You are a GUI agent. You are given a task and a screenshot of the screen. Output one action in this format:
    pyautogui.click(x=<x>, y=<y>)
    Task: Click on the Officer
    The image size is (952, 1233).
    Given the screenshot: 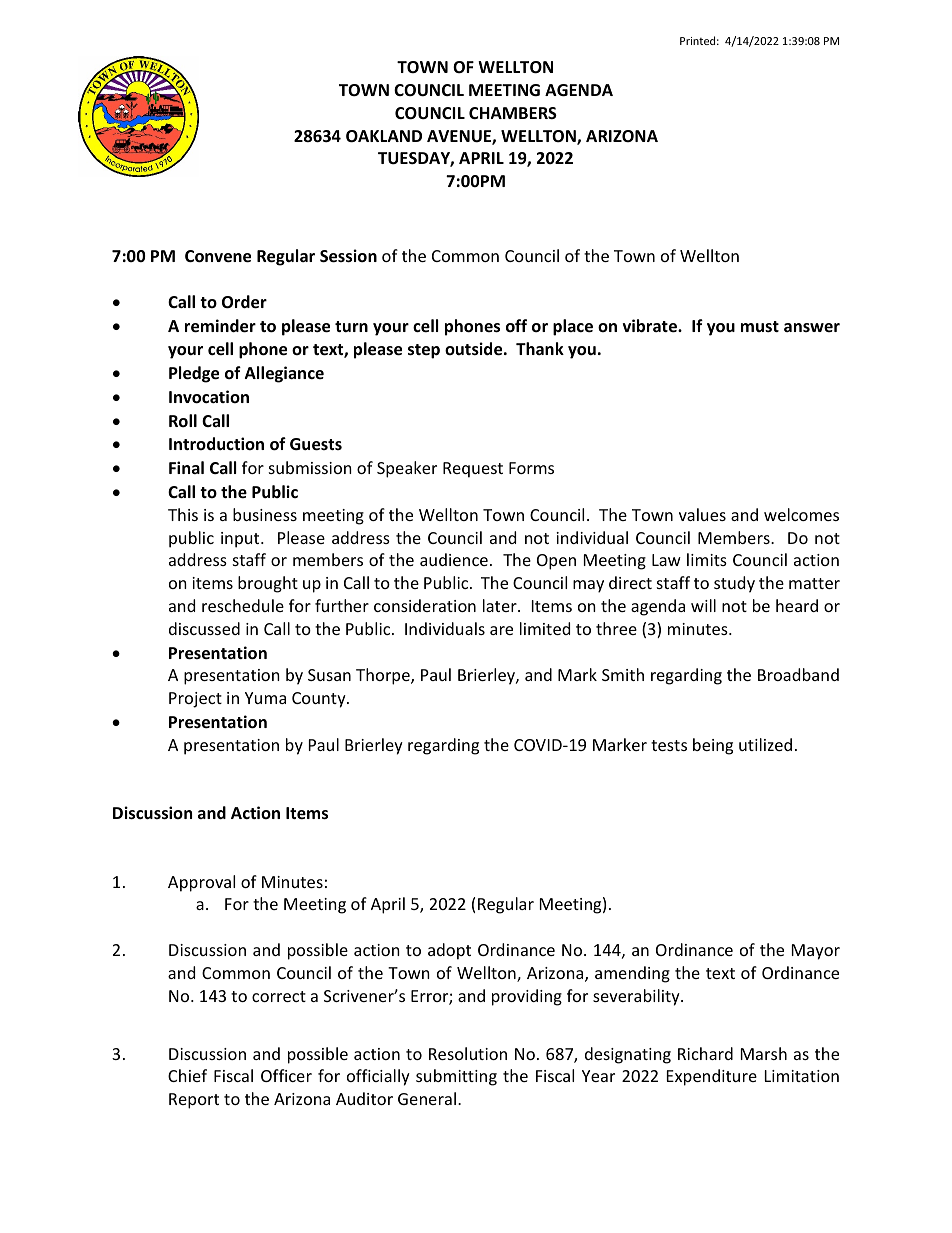 What is the action you would take?
    pyautogui.click(x=286, y=1075)
